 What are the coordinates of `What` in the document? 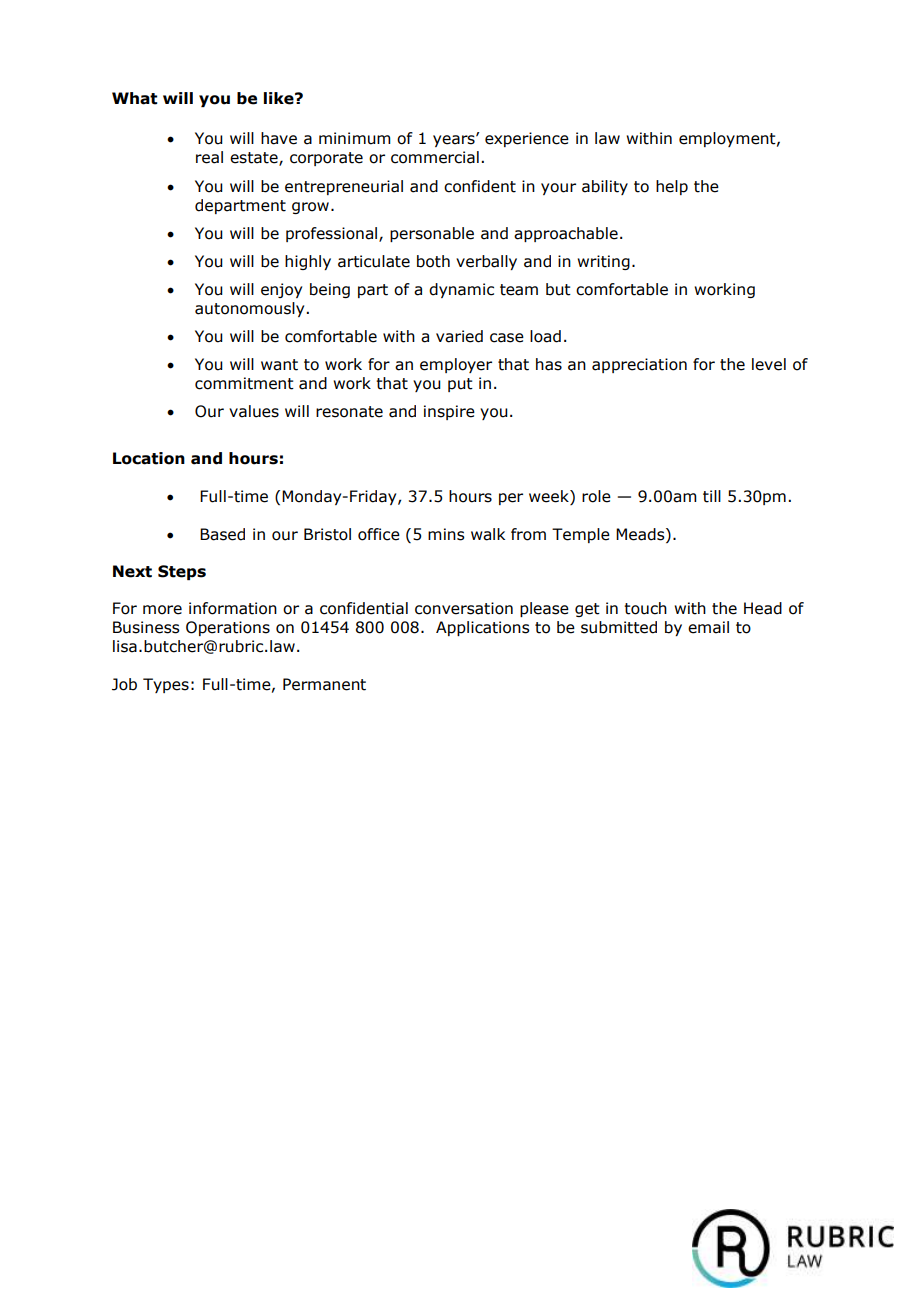 It's located at (134, 98).
